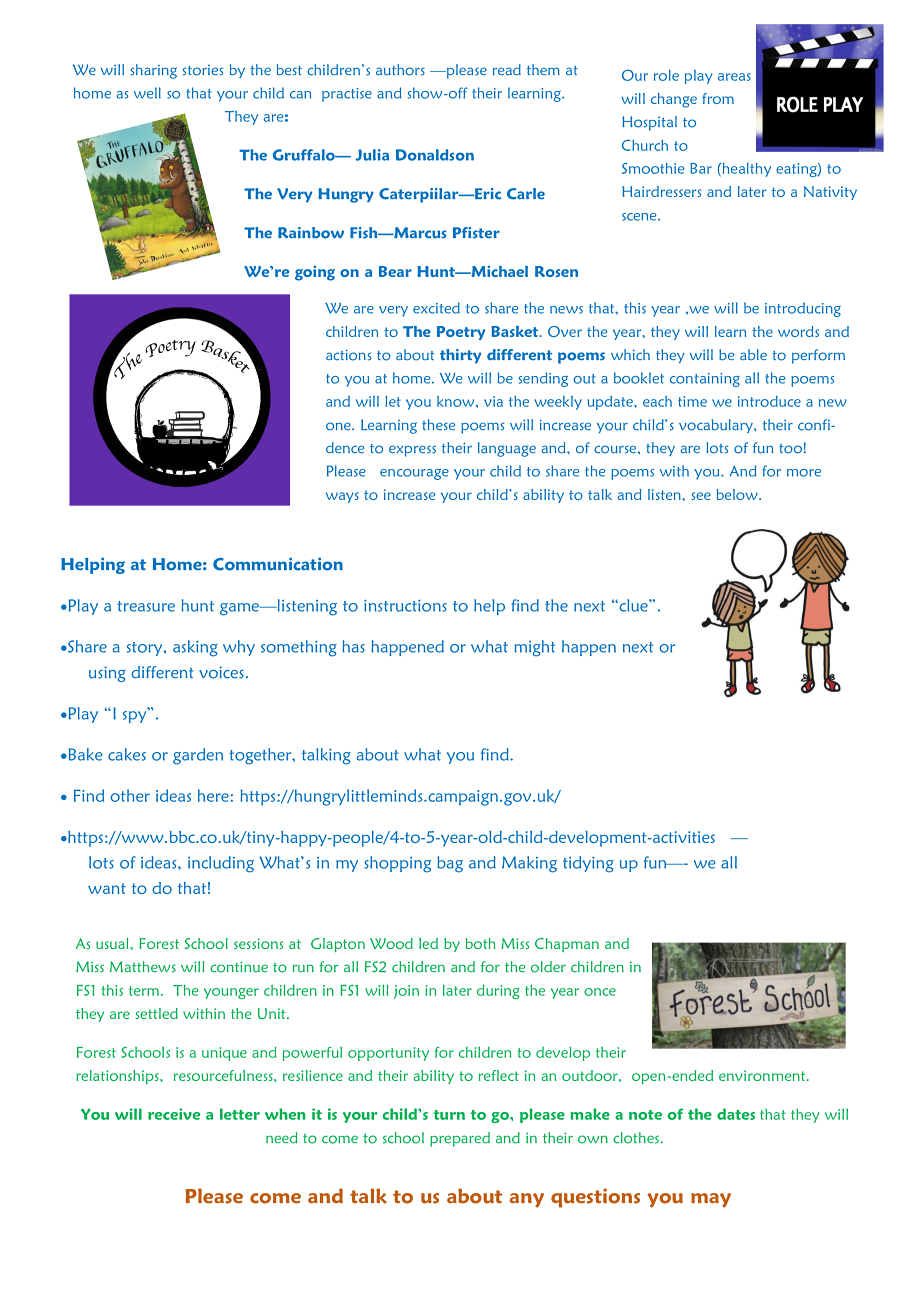 This screenshot has width=924, height=1308. What do you see at coordinates (342, 497) in the screenshot?
I see `ways` at bounding box center [342, 497].
